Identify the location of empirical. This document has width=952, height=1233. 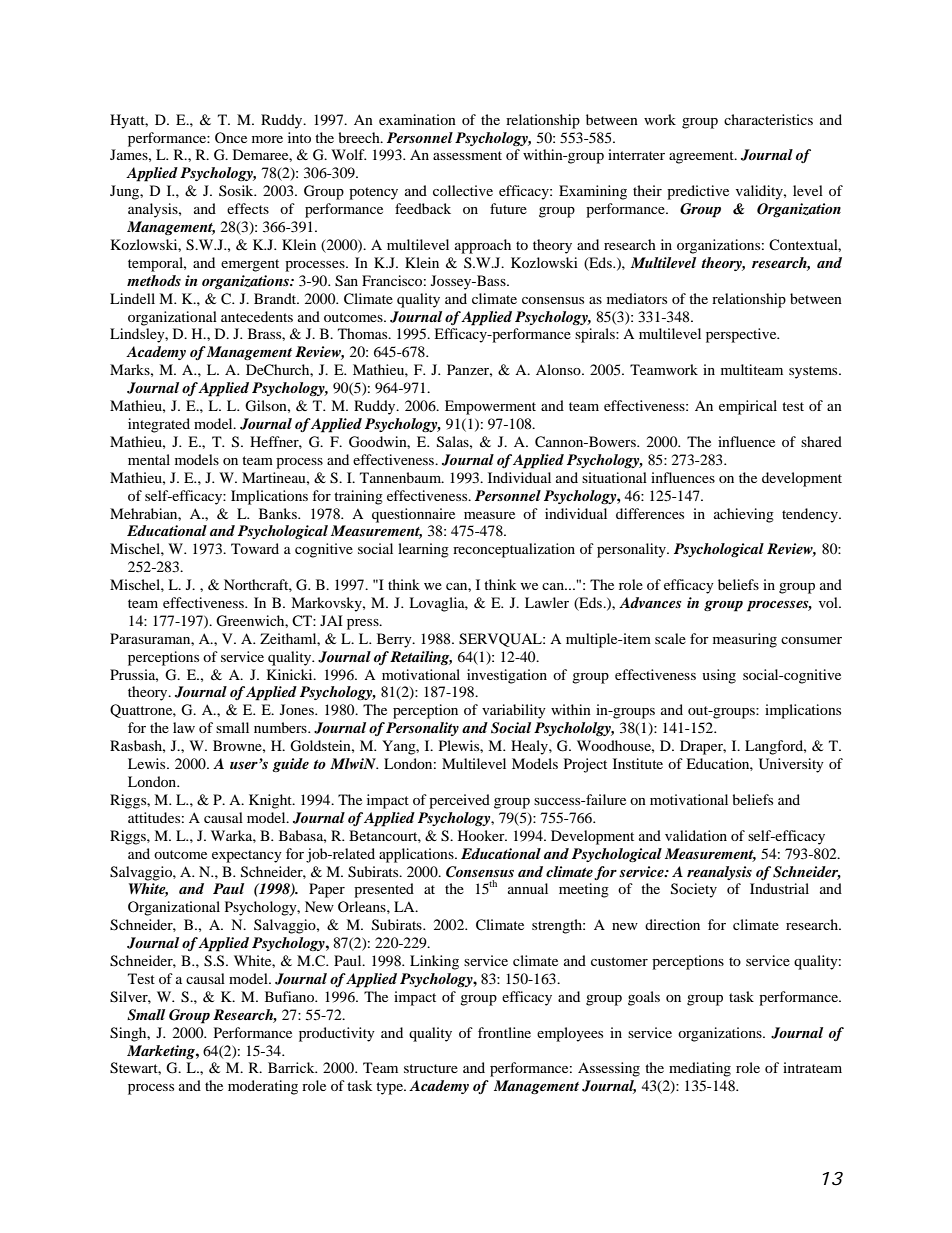
(748, 407).
